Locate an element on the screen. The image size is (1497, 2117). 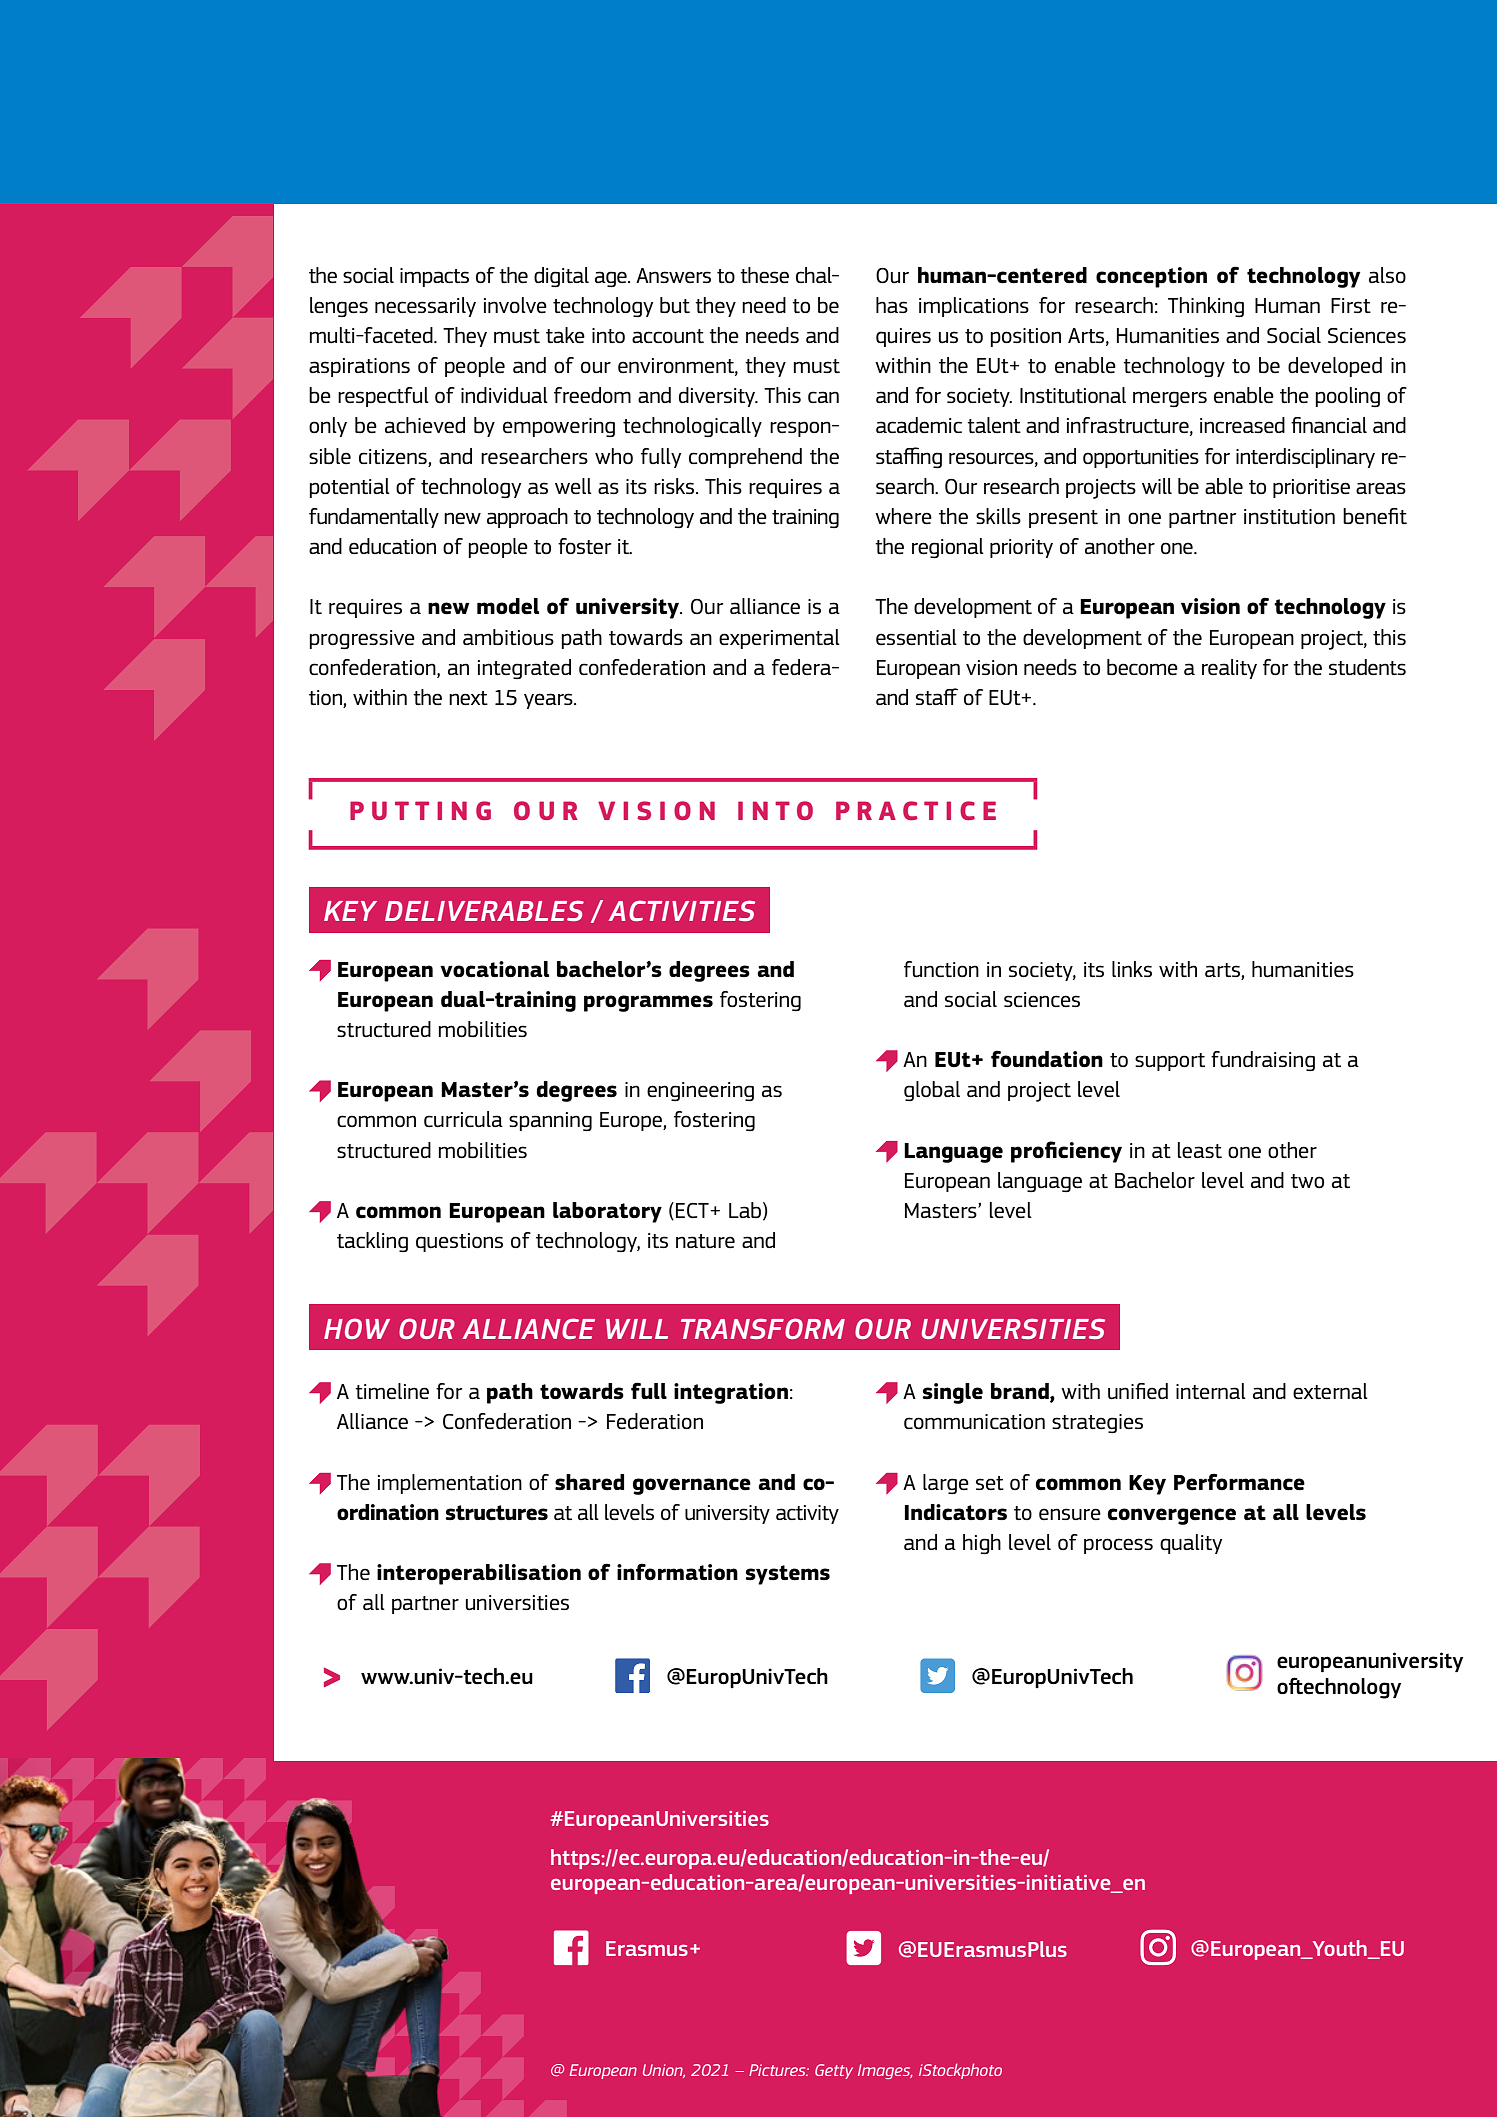
Union is located at coordinates (664, 2071).
